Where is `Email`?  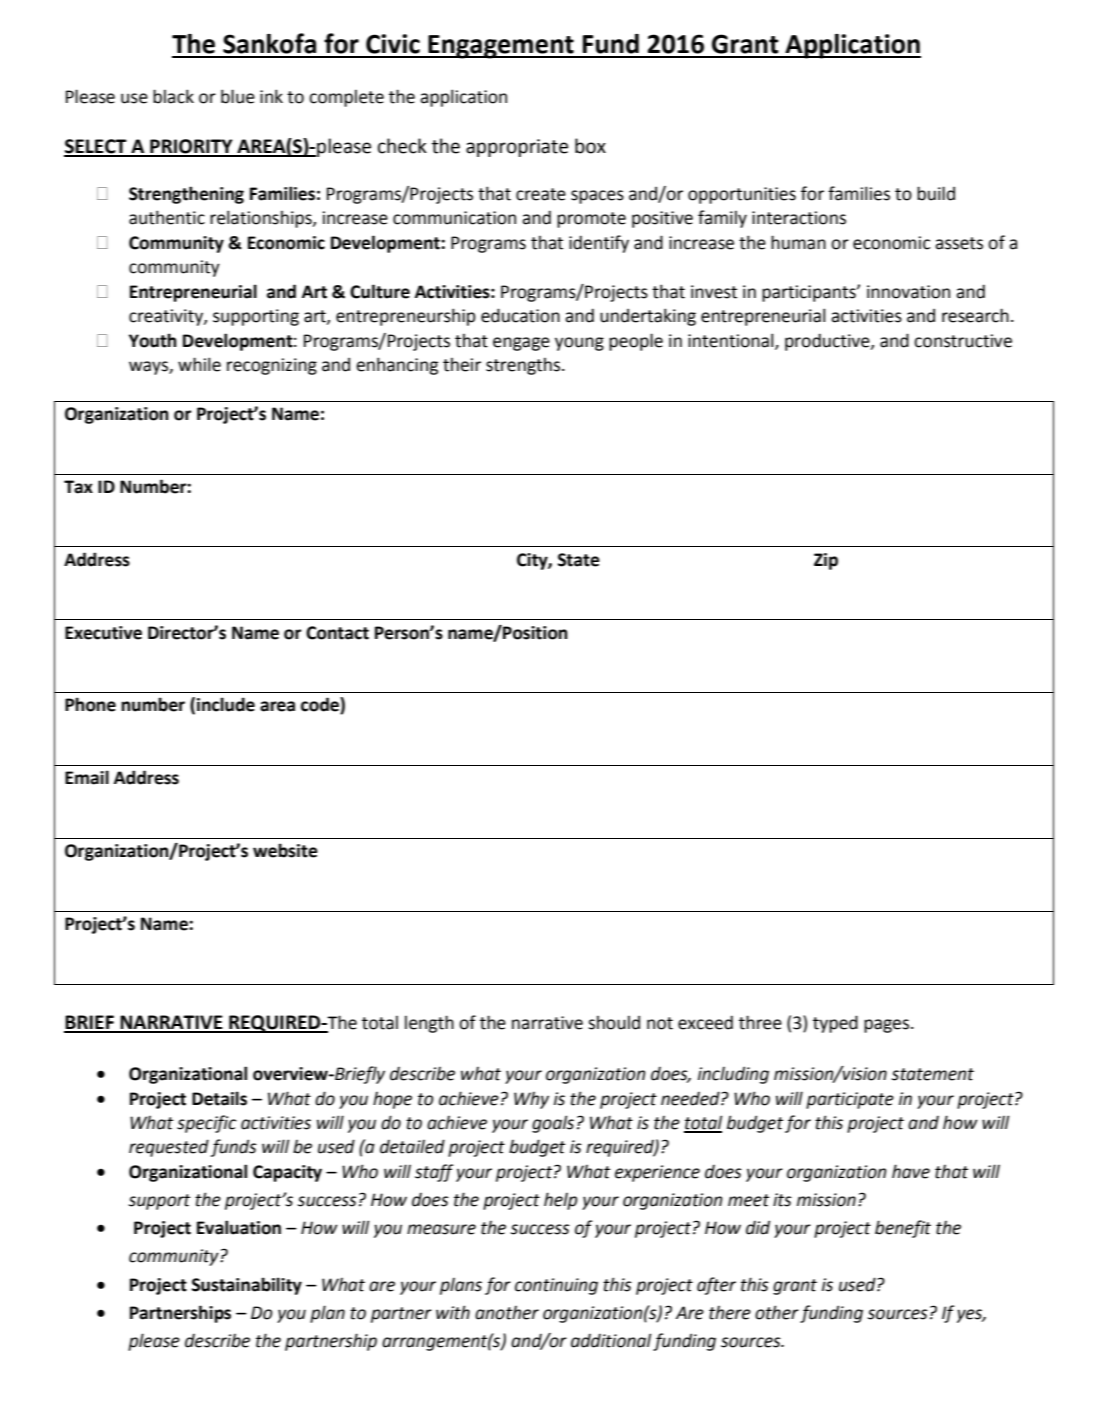
Email is located at coordinates (87, 777).
